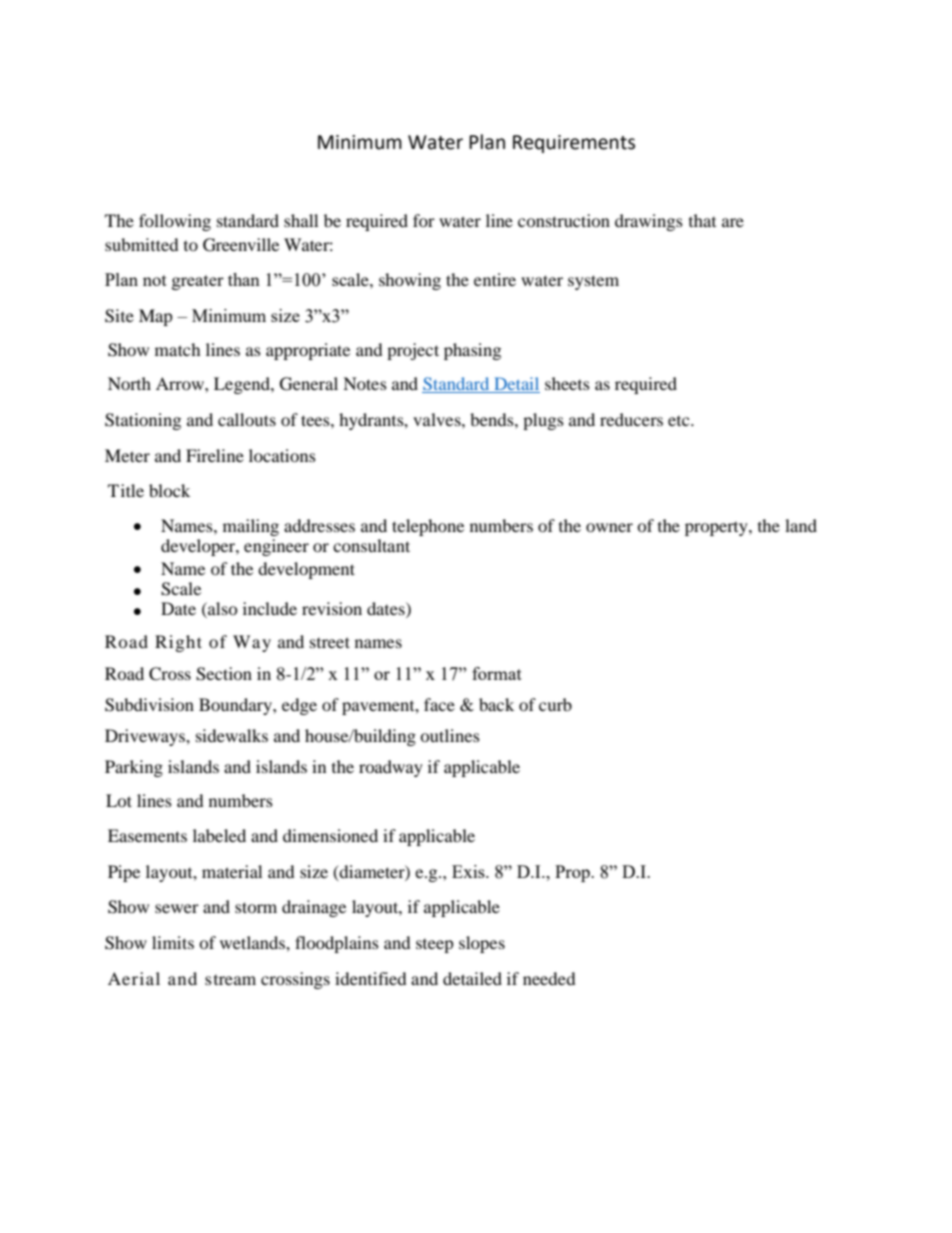 Image resolution: width=952 pixels, height=1233 pixels. I want to click on drawings, so click(649, 222).
